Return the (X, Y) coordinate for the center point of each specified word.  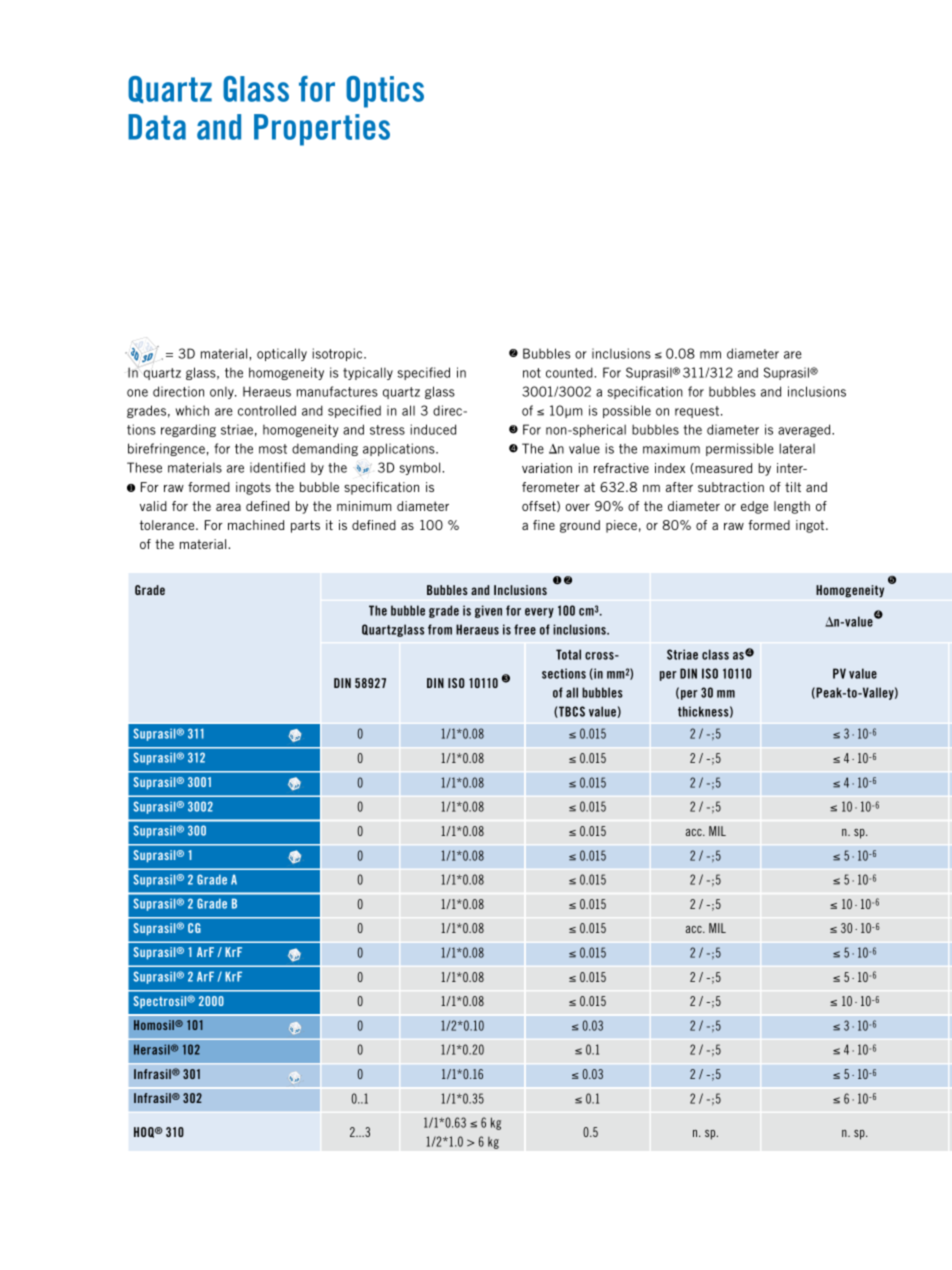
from (440, 629)
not (532, 373)
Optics (385, 92)
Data (157, 127)
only (223, 392)
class (715, 654)
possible (627, 411)
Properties (322, 130)
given (488, 611)
